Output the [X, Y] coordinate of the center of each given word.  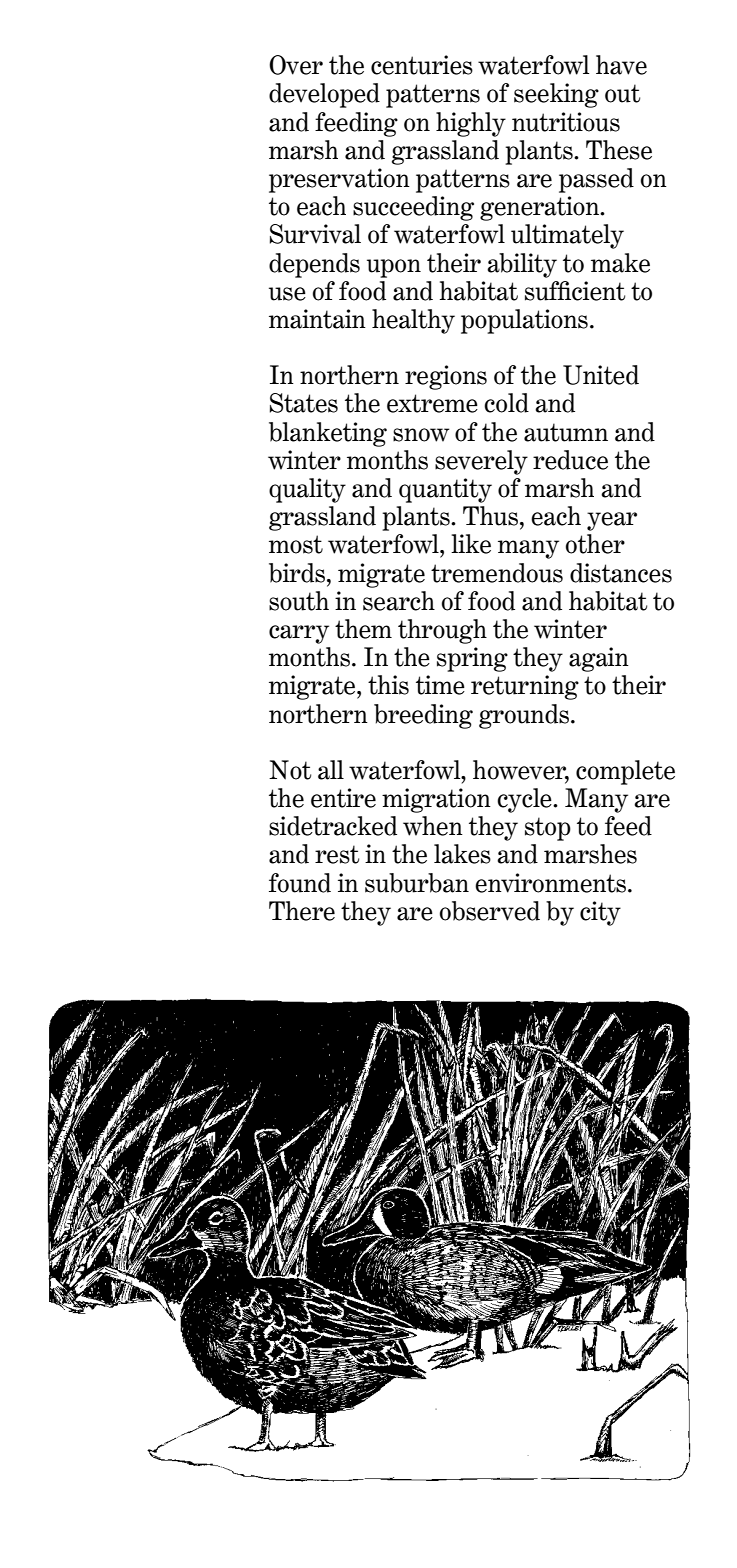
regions [446, 377]
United [601, 375]
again [599, 659]
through [442, 631]
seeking [556, 95]
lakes [462, 854]
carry [299, 634]
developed [324, 95]
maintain [317, 319]
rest [337, 854]
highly [471, 124]
